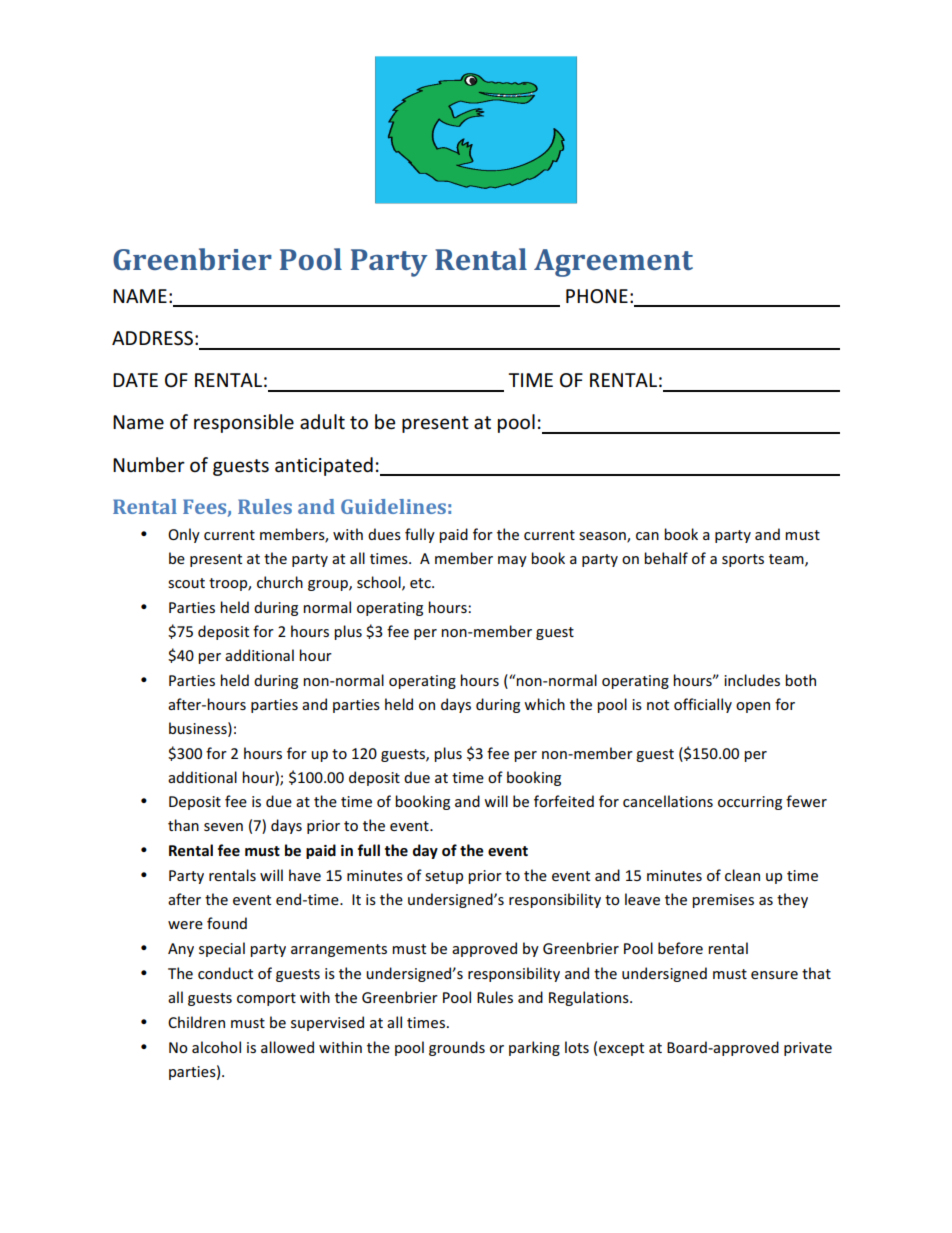 The height and width of the screenshot is (1233, 952). I want to click on sports, so click(743, 560).
